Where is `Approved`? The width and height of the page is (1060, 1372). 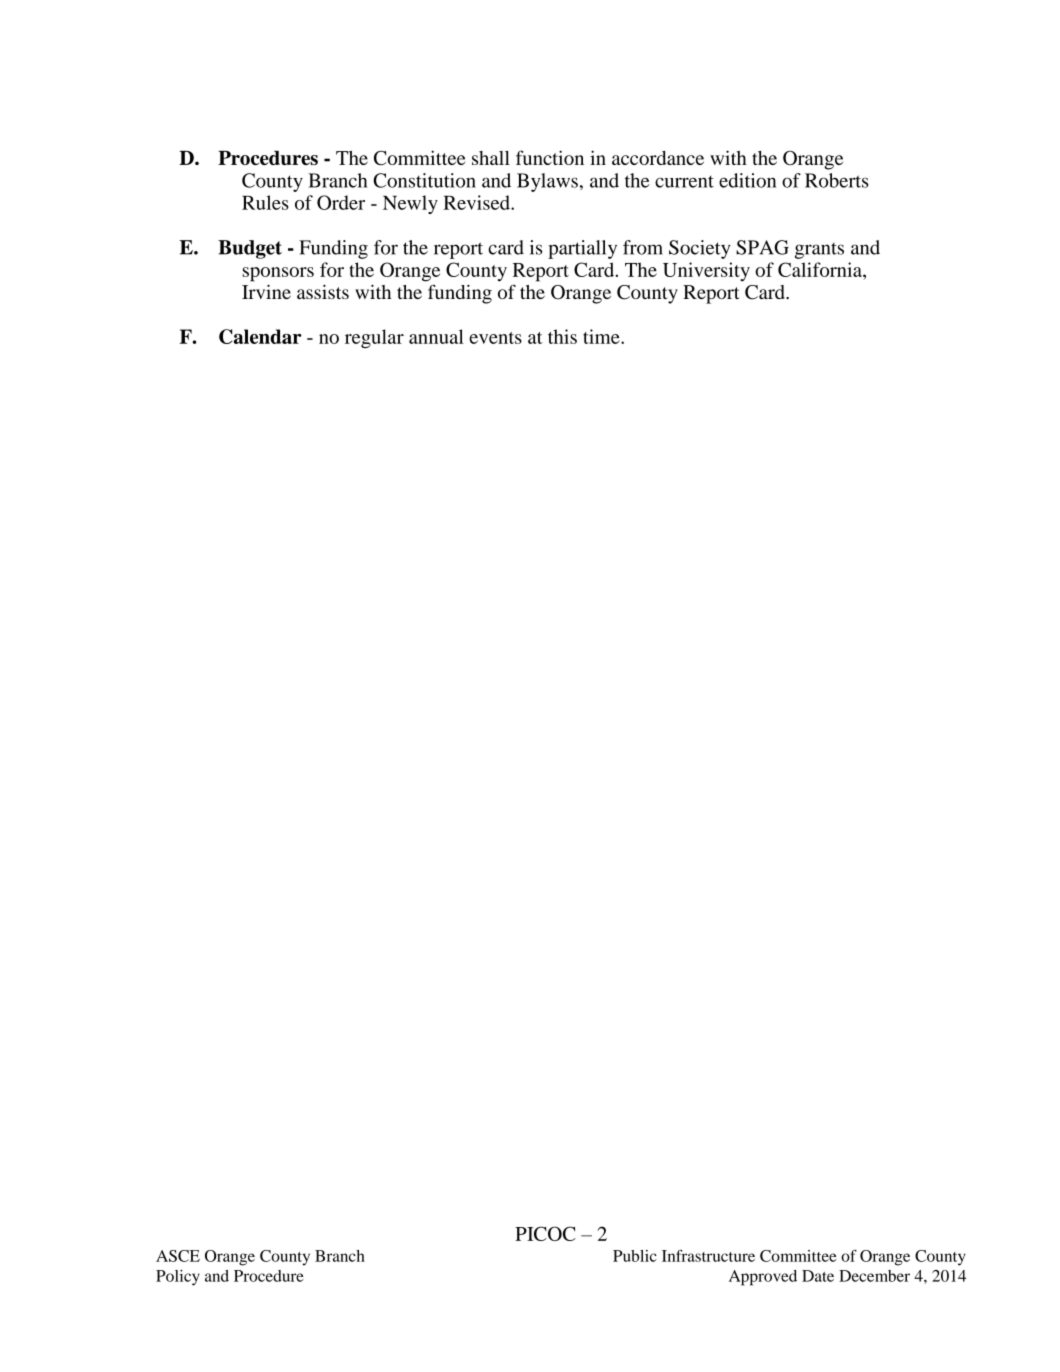 Approved is located at coordinates (763, 1278).
